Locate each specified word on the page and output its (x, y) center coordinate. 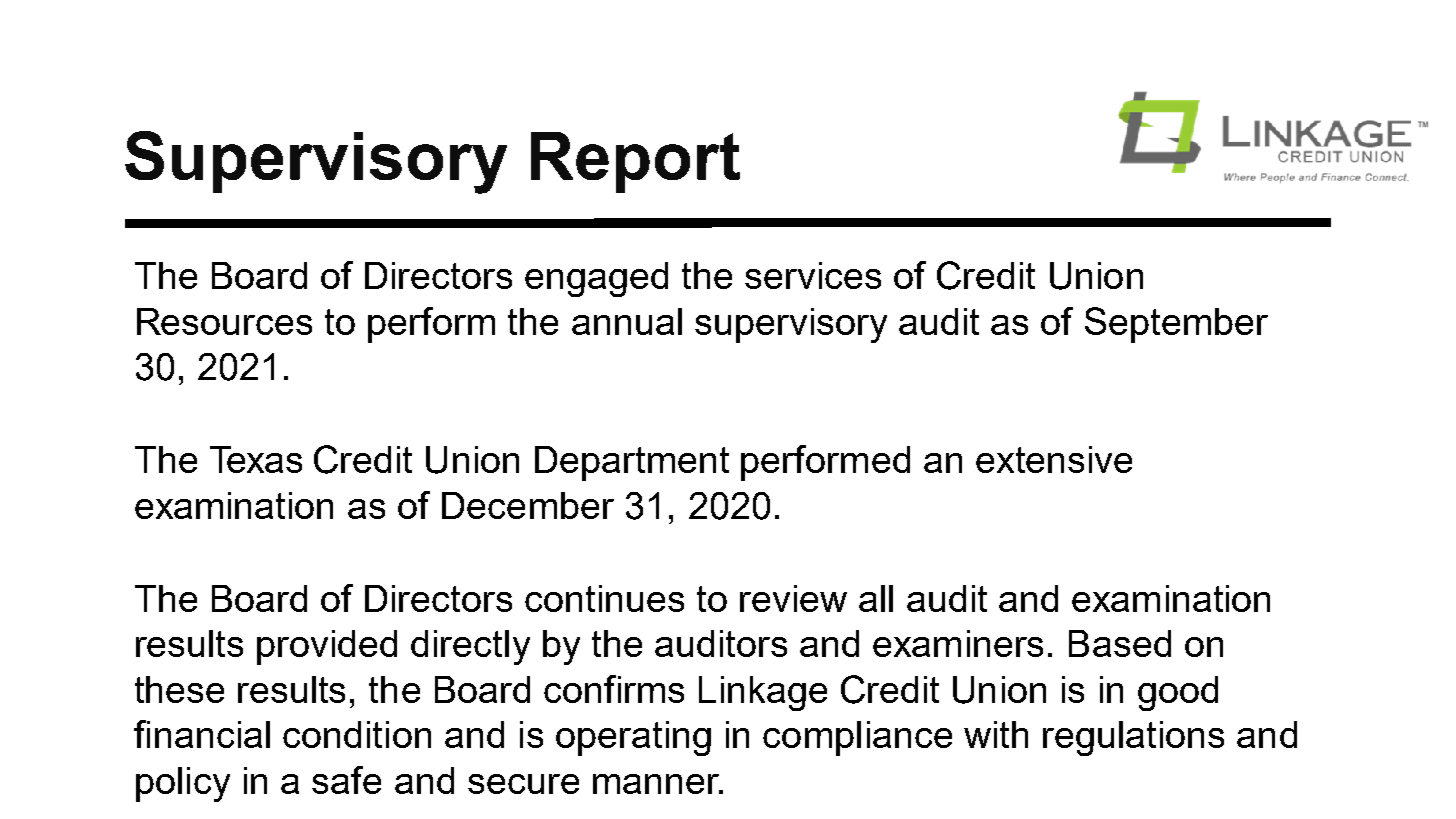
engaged (596, 279)
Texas (256, 459)
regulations (1133, 738)
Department (632, 463)
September (1176, 325)
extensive (1054, 459)
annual (627, 321)
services (813, 275)
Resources (224, 321)
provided (327, 647)
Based (1120, 643)
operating (633, 738)
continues (604, 598)
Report (635, 162)
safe (346, 780)
